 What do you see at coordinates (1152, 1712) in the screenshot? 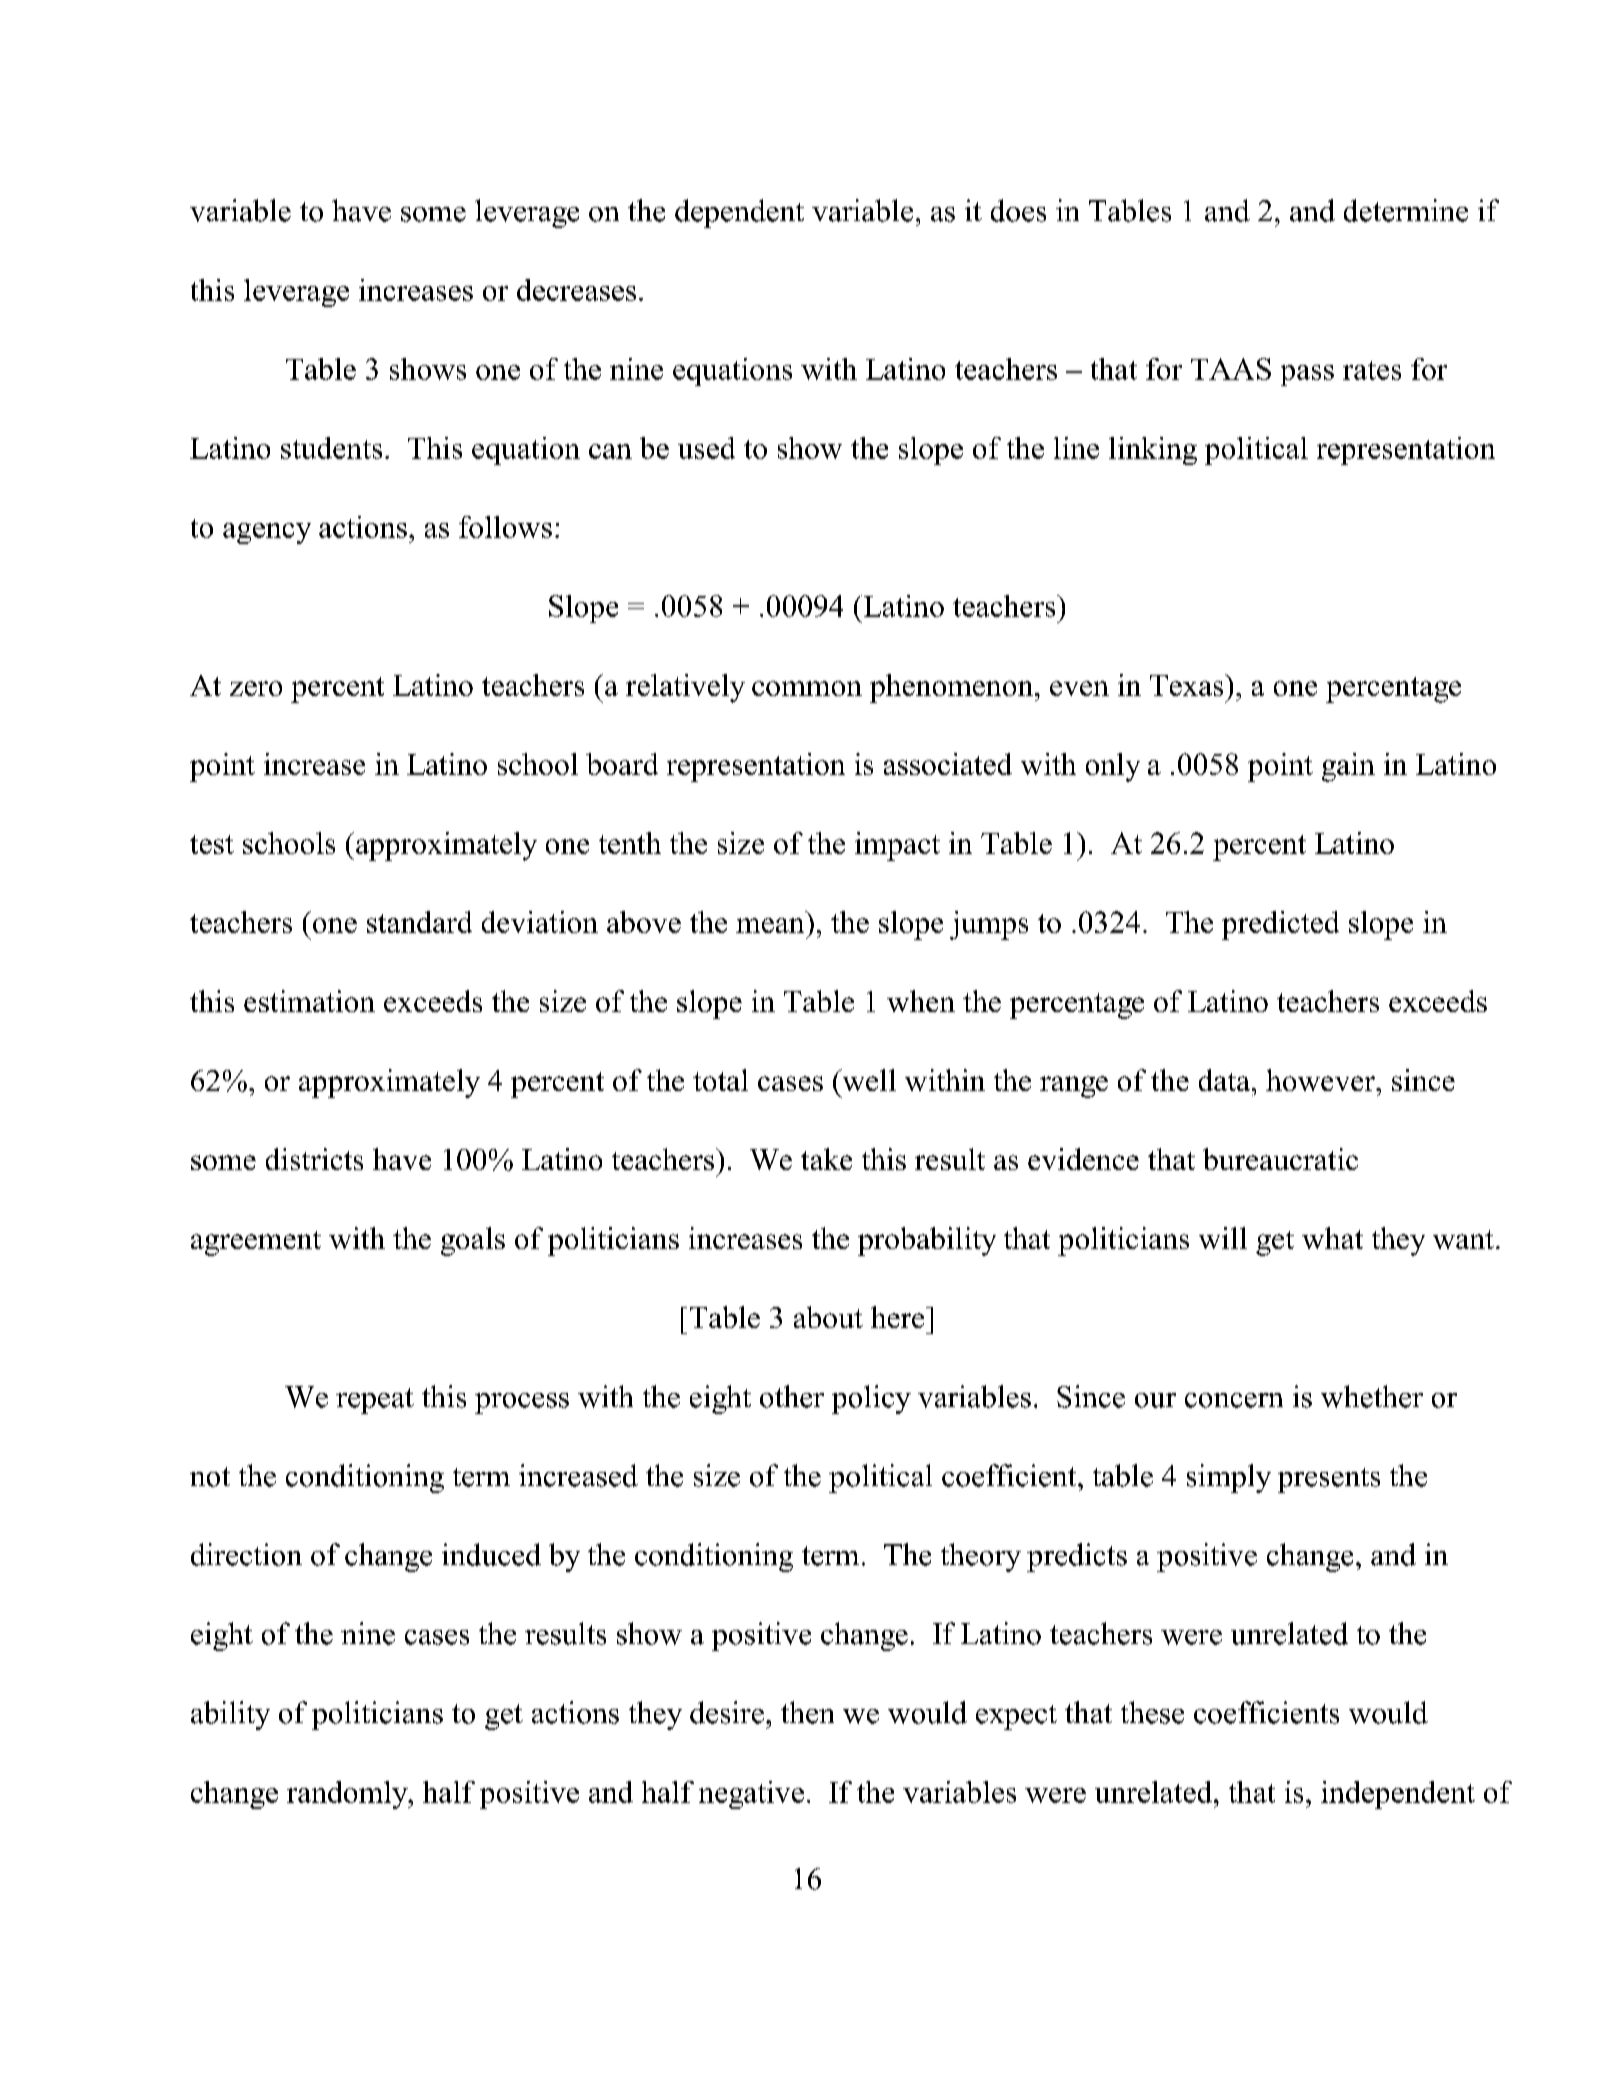
I see `these` at bounding box center [1152, 1712].
